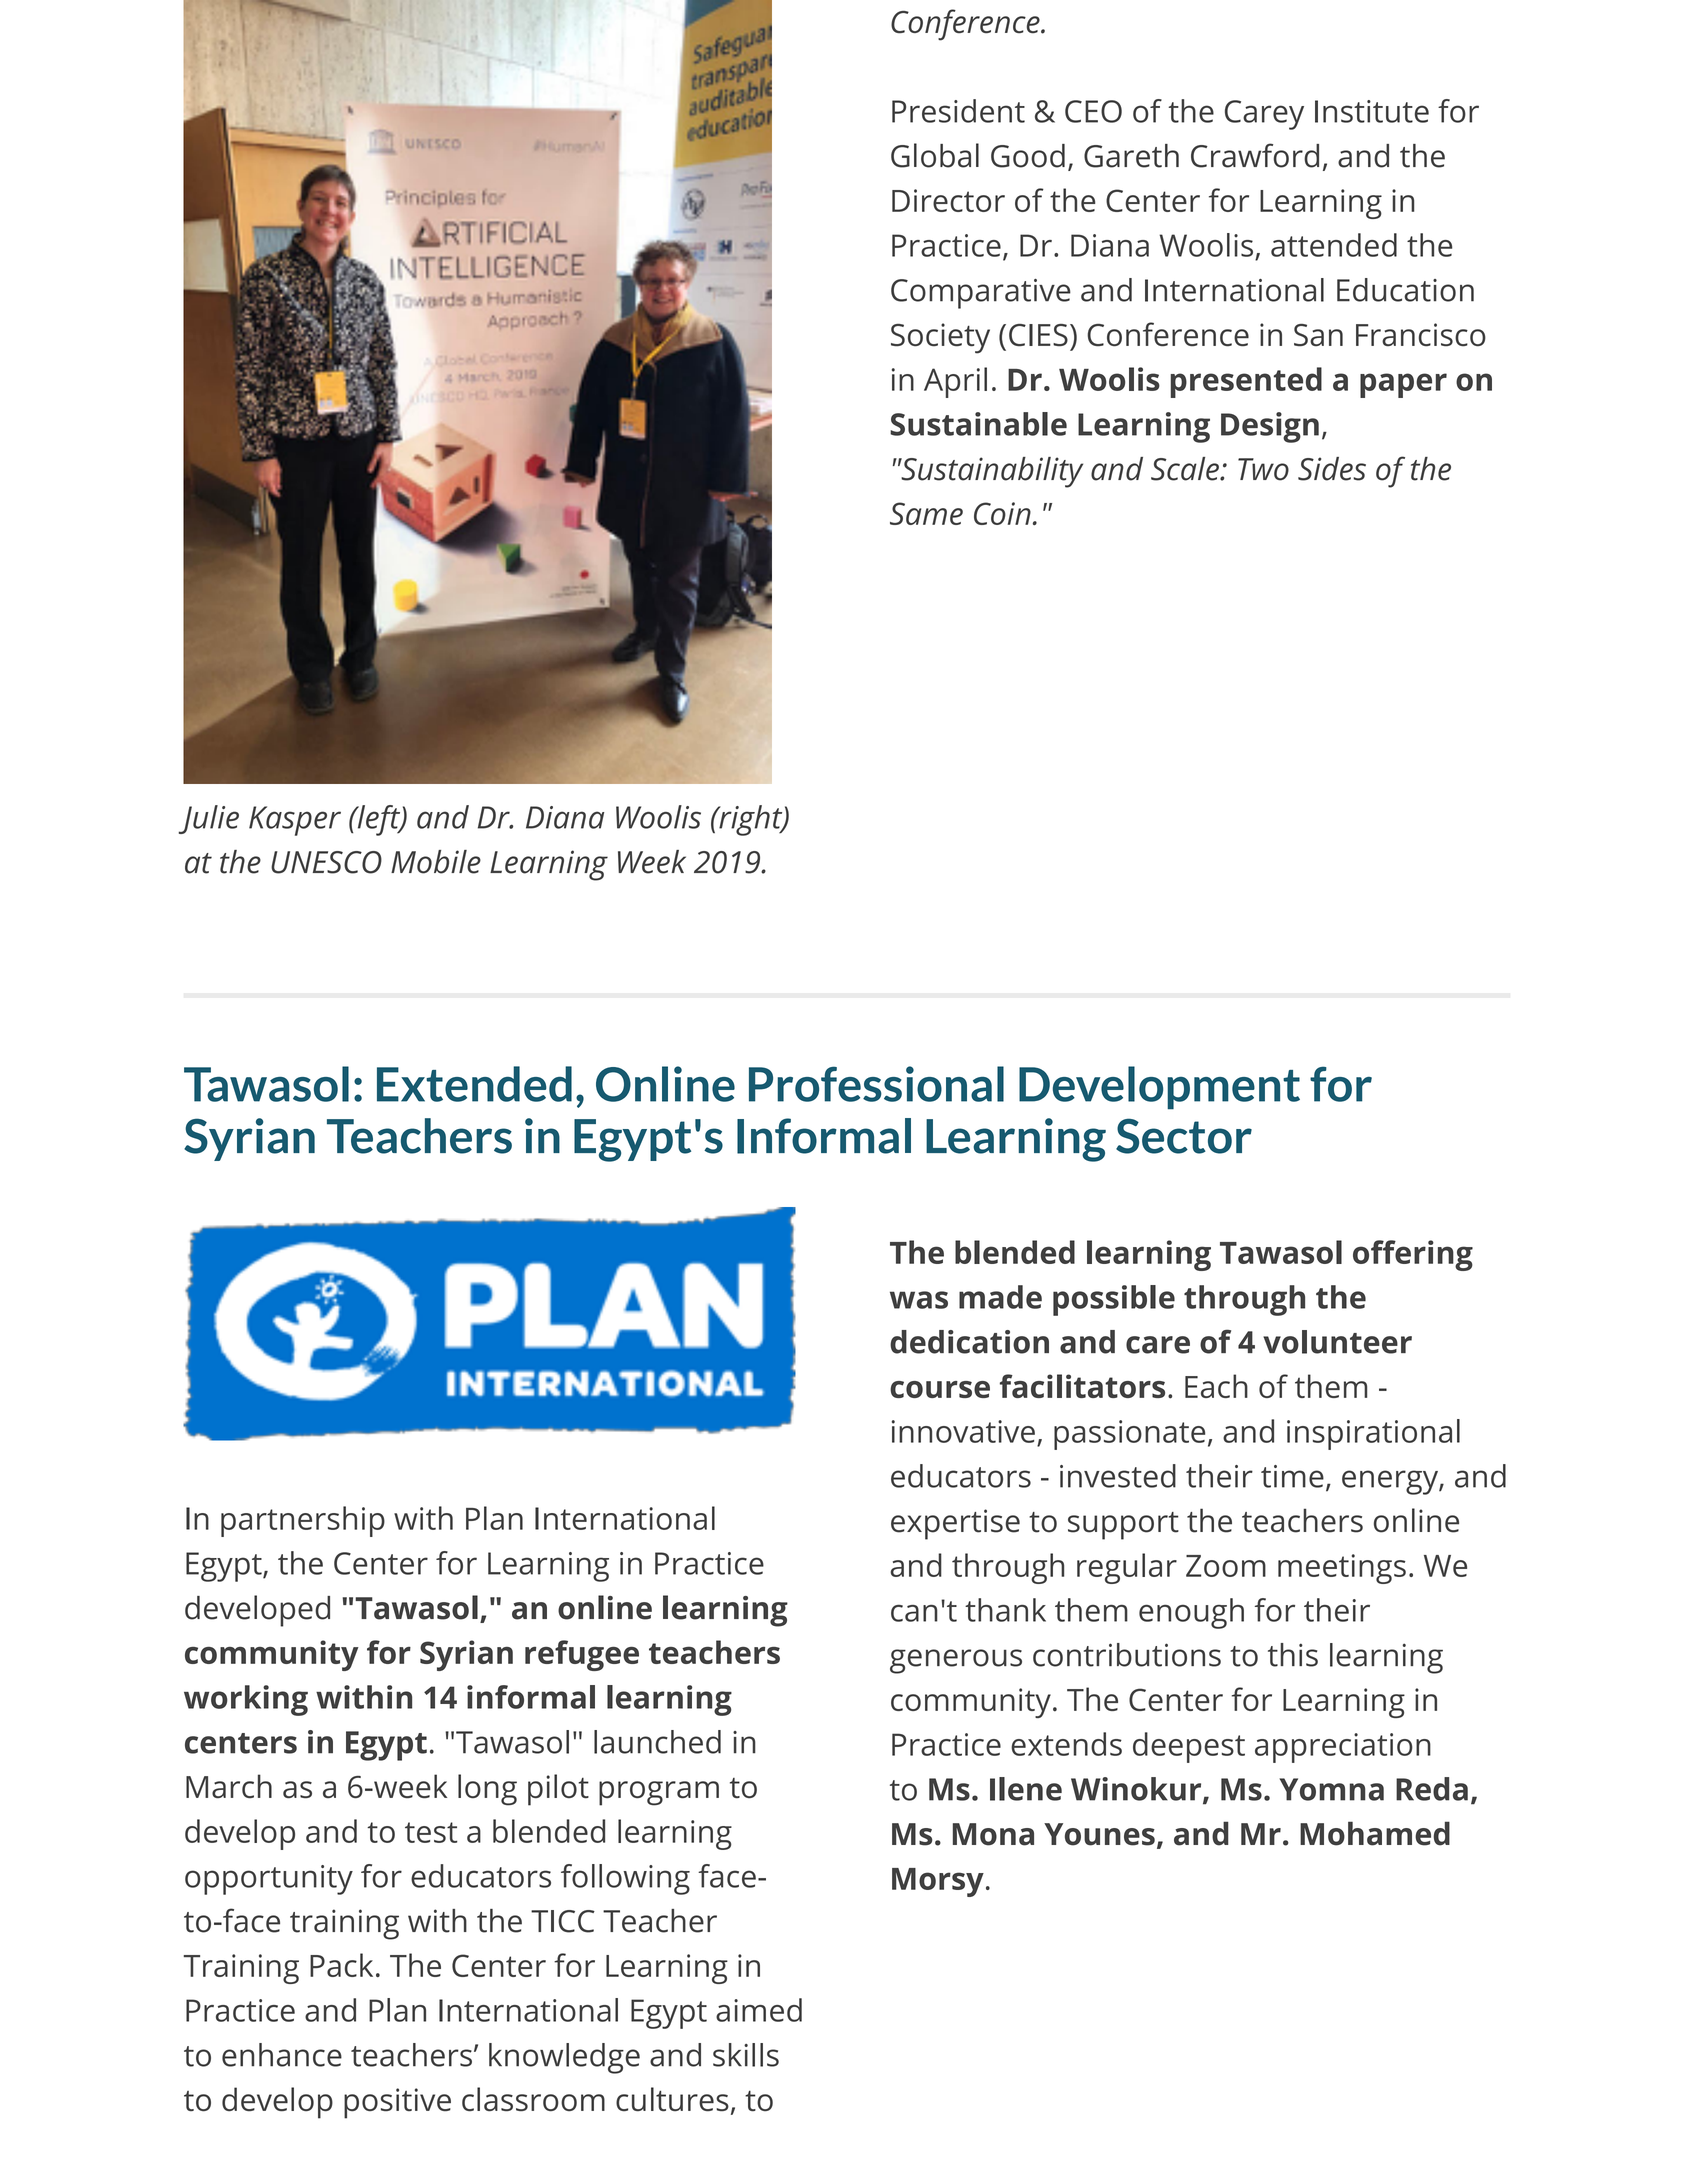  What do you see at coordinates (379, 820) in the page?
I see `left` at bounding box center [379, 820].
